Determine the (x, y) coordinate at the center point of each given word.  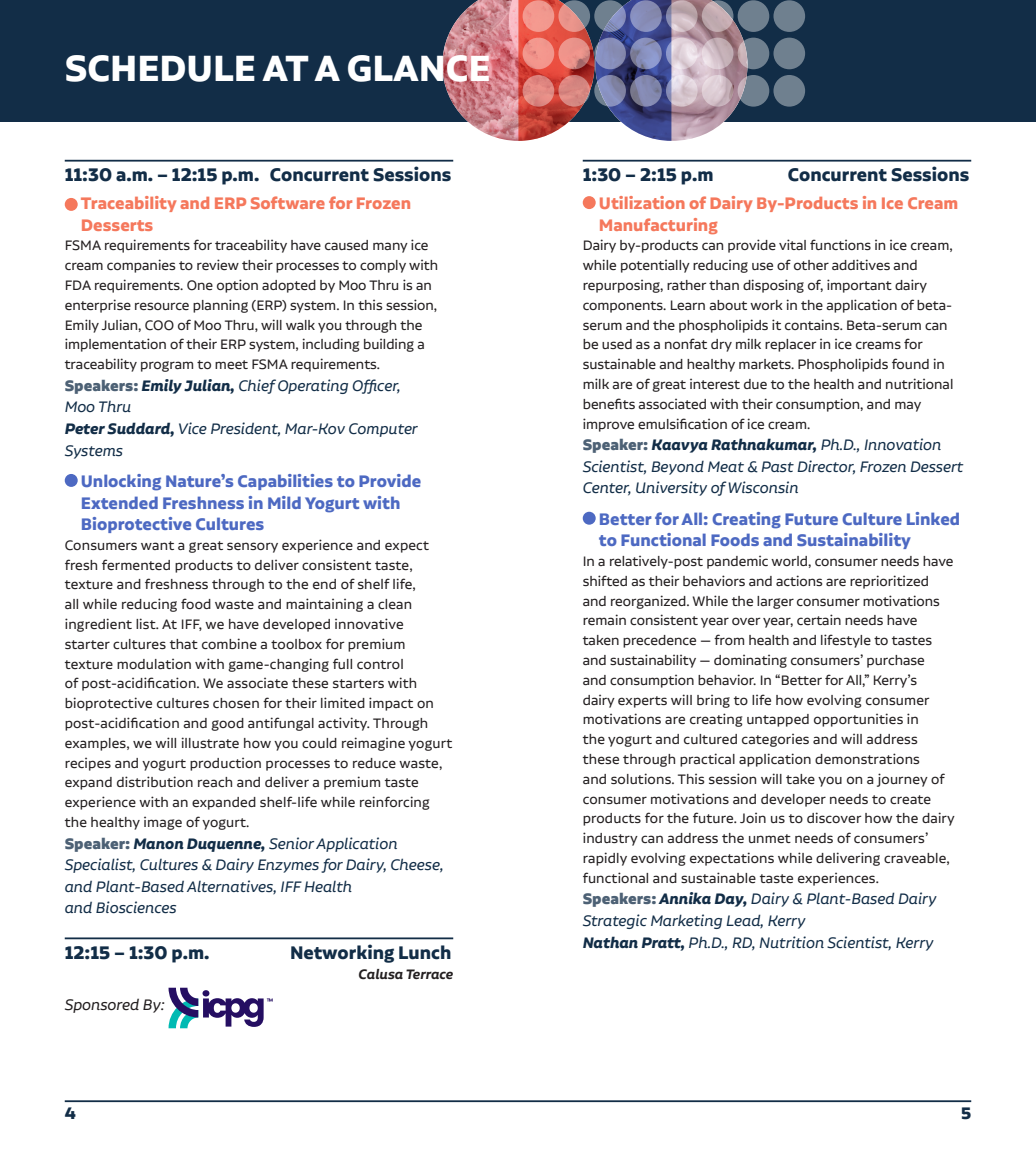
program (167, 366)
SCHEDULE (160, 68)
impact (391, 704)
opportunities (858, 720)
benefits (609, 403)
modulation (154, 663)
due (755, 384)
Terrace (429, 974)
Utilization (642, 202)
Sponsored (102, 1005)
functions (840, 244)
